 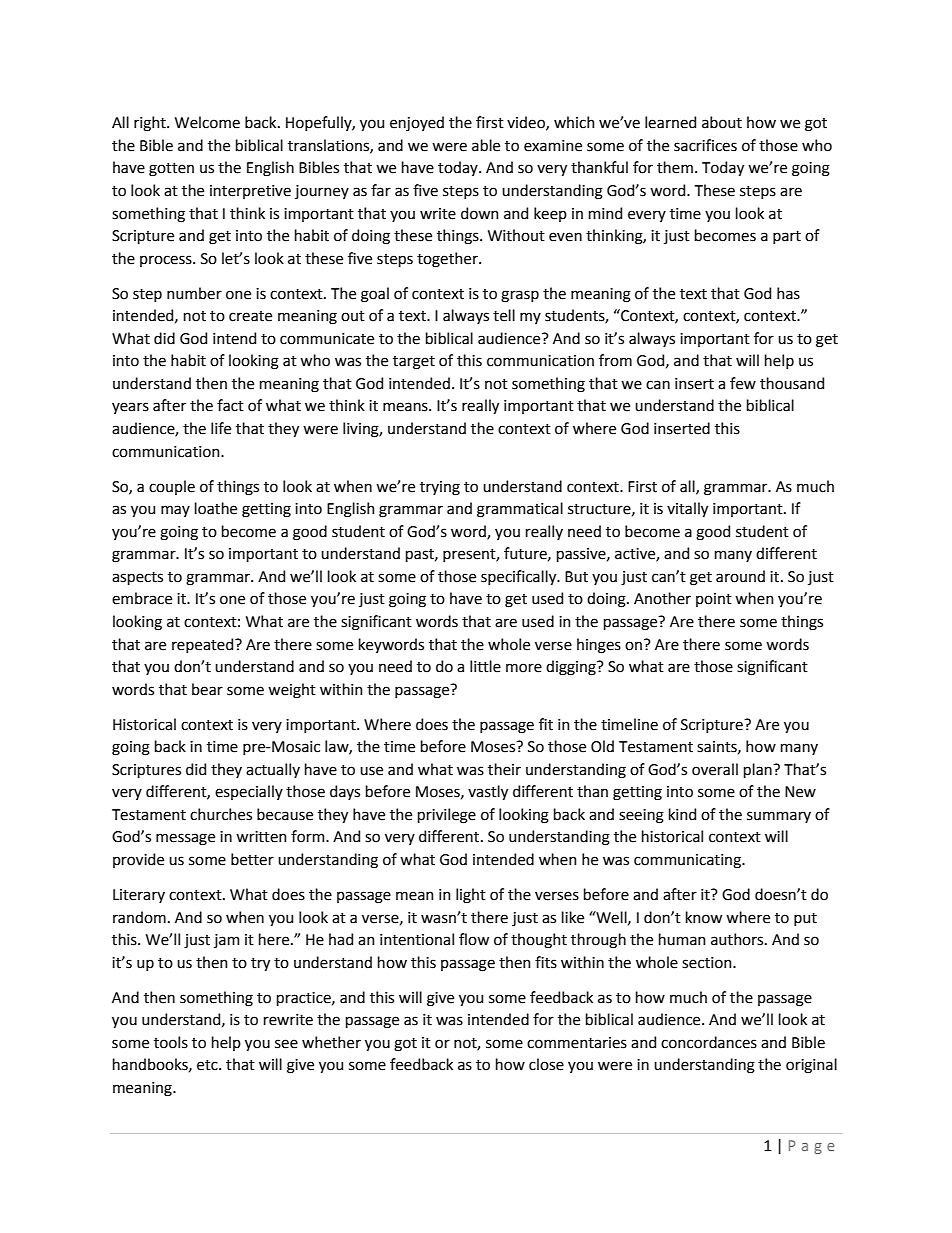 I want to click on Welcome, so click(x=207, y=122).
